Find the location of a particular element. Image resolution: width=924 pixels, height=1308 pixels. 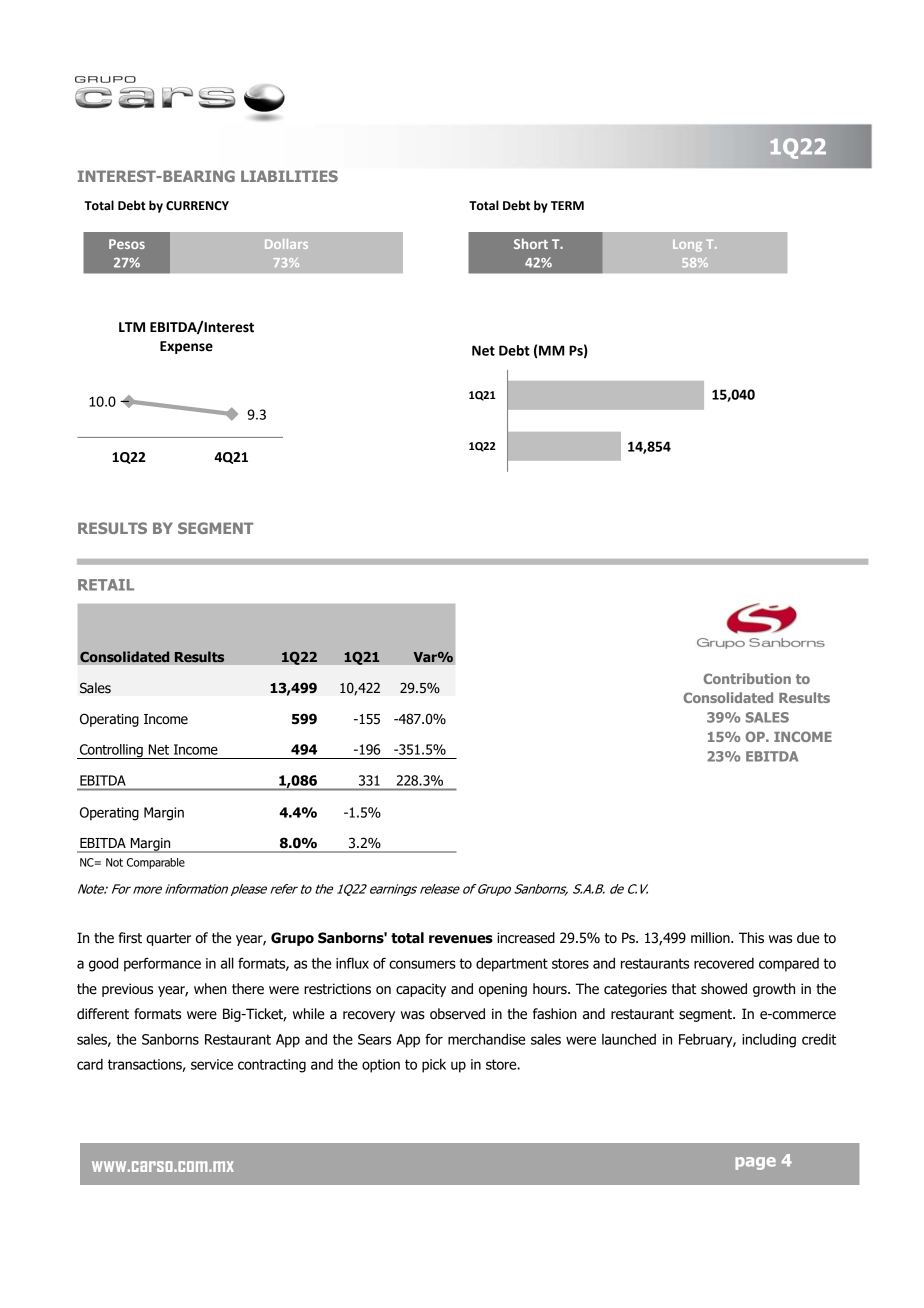

CURRENCY is located at coordinates (197, 206).
